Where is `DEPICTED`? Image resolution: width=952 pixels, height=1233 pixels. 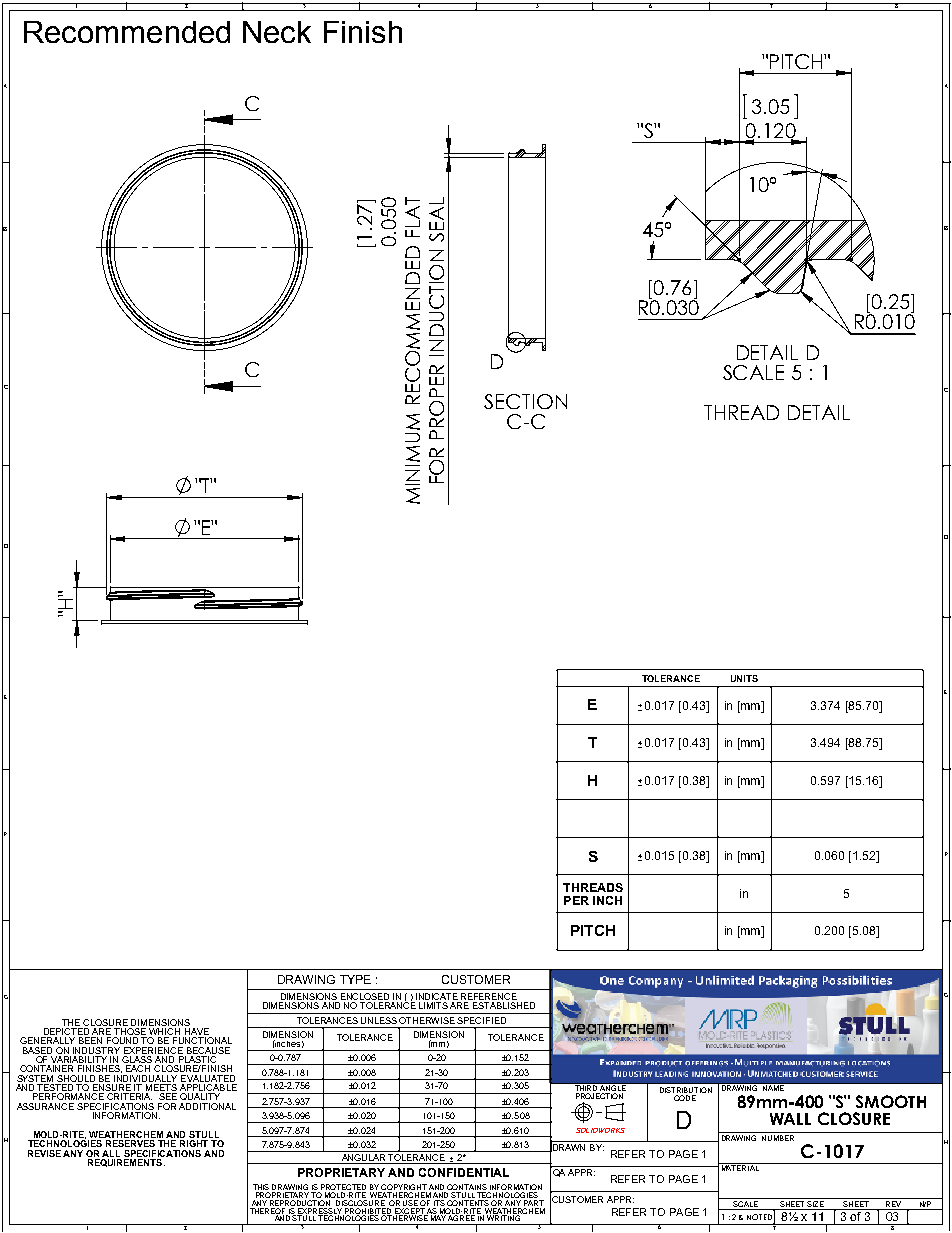 DEPICTED is located at coordinates (67, 1033).
